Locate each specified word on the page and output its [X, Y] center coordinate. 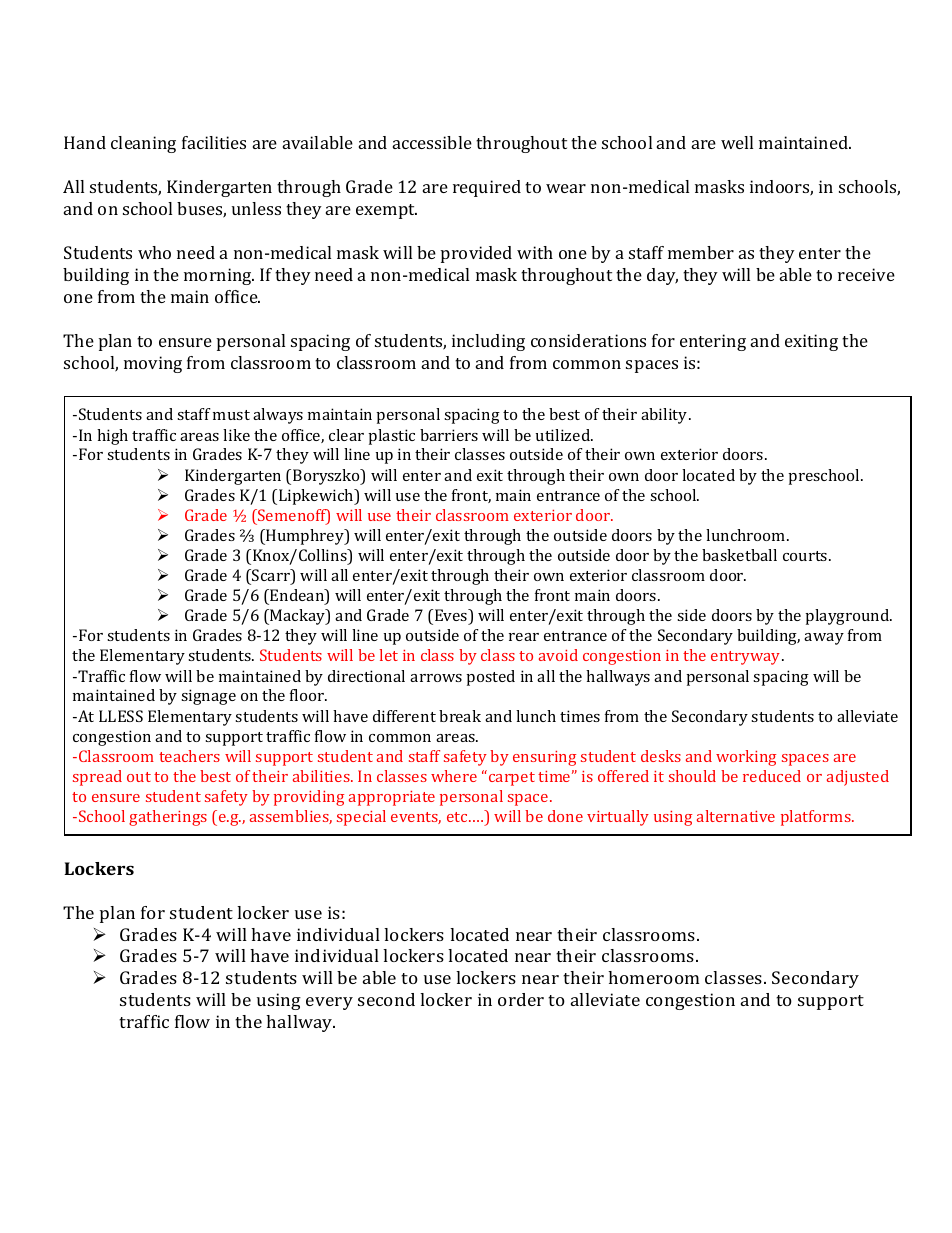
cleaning [143, 144]
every [329, 1003]
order [521, 999]
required [487, 188]
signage [208, 697]
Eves [452, 616]
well [737, 142]
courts [806, 556]
